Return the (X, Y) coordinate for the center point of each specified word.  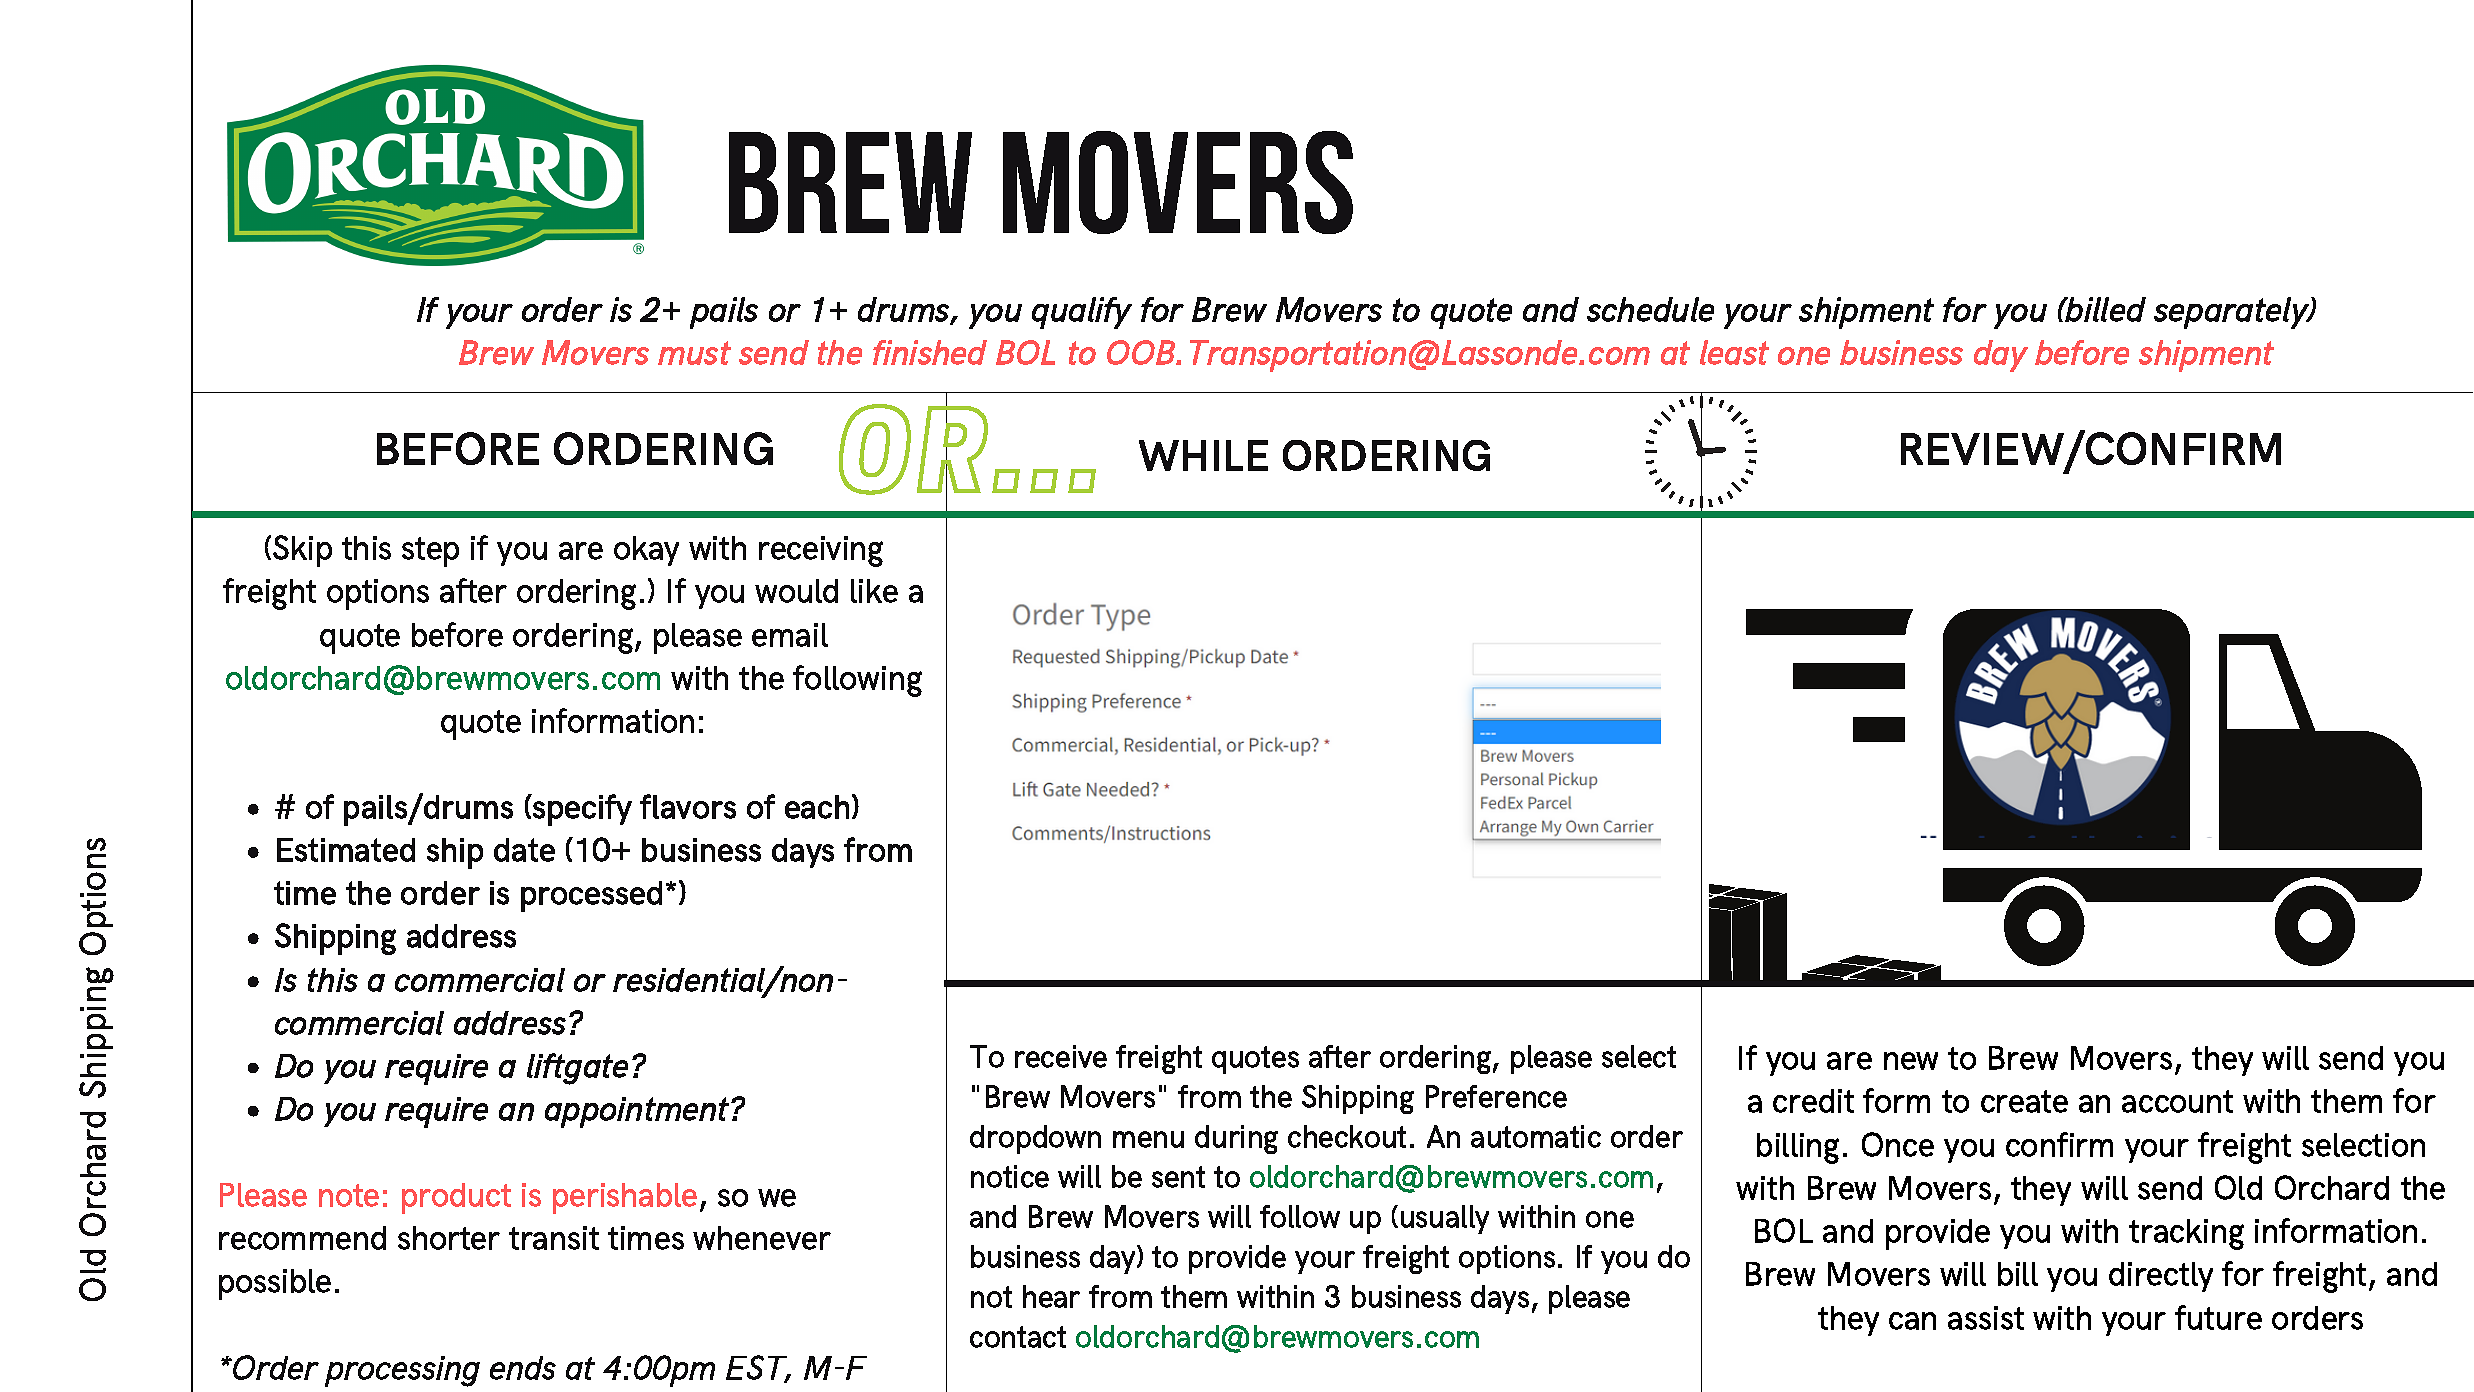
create (2024, 1101)
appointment (638, 1112)
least (1734, 352)
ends (523, 1368)
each (817, 807)
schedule (1650, 309)
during (1236, 1139)
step (430, 552)
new (1911, 1061)
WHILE (1203, 455)
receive (1061, 1056)
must (694, 353)
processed (591, 896)
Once (1898, 1144)
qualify (1082, 313)
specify (581, 810)
